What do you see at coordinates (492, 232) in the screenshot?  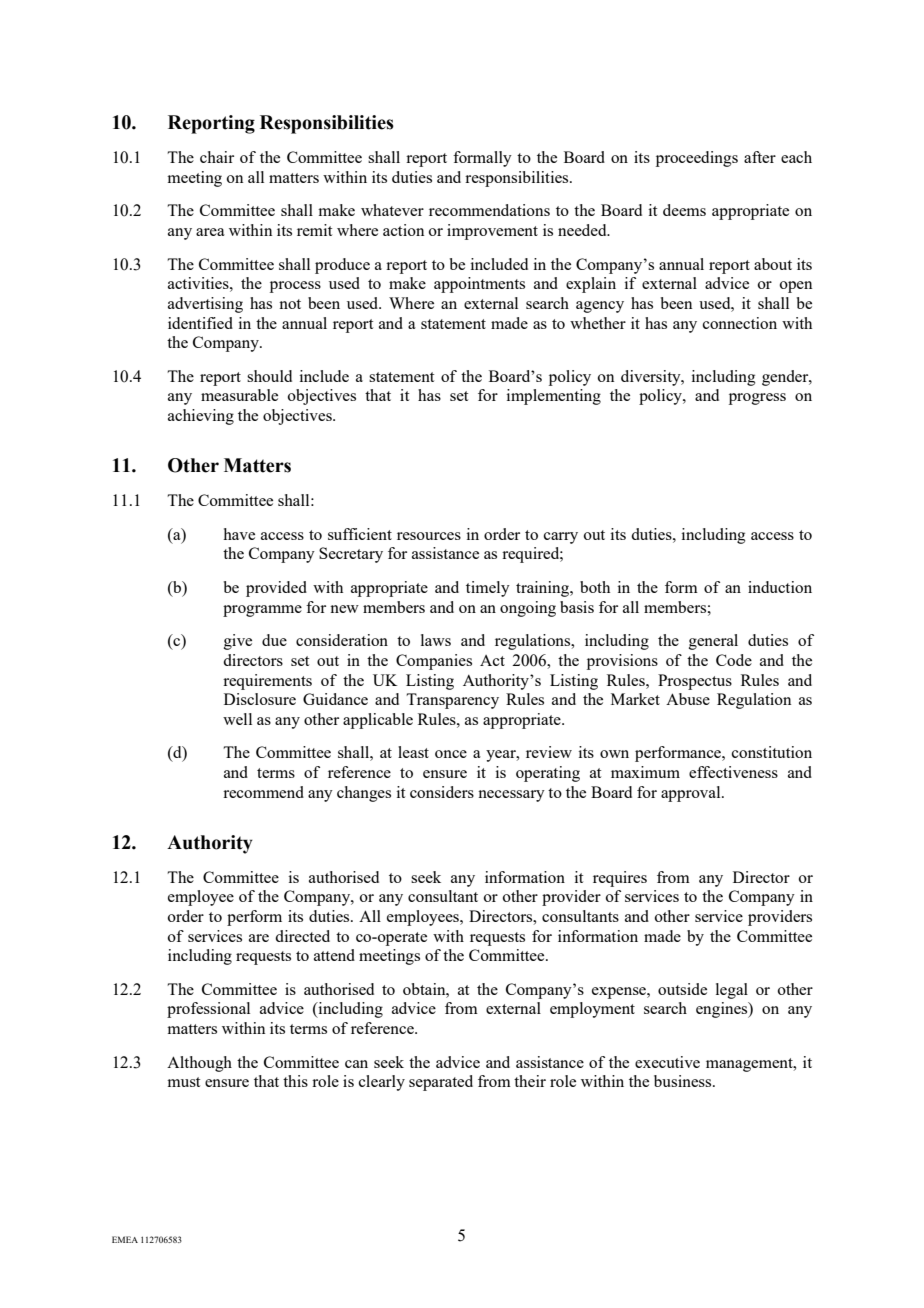 I see `improvement` at bounding box center [492, 232].
